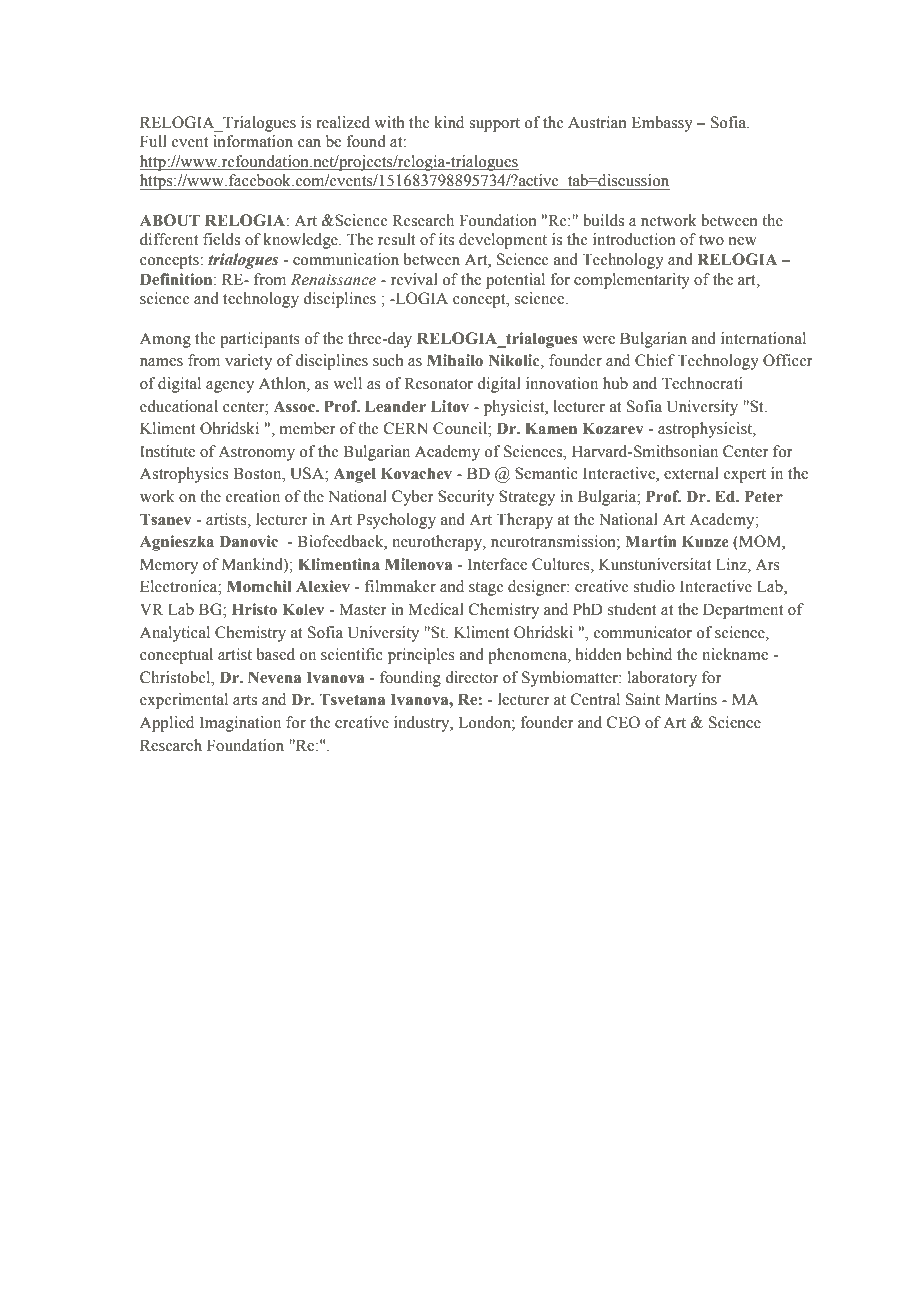 The height and width of the screenshot is (1308, 924). Describe the element at coordinates (221, 239) in the screenshot. I see `fields` at that location.
